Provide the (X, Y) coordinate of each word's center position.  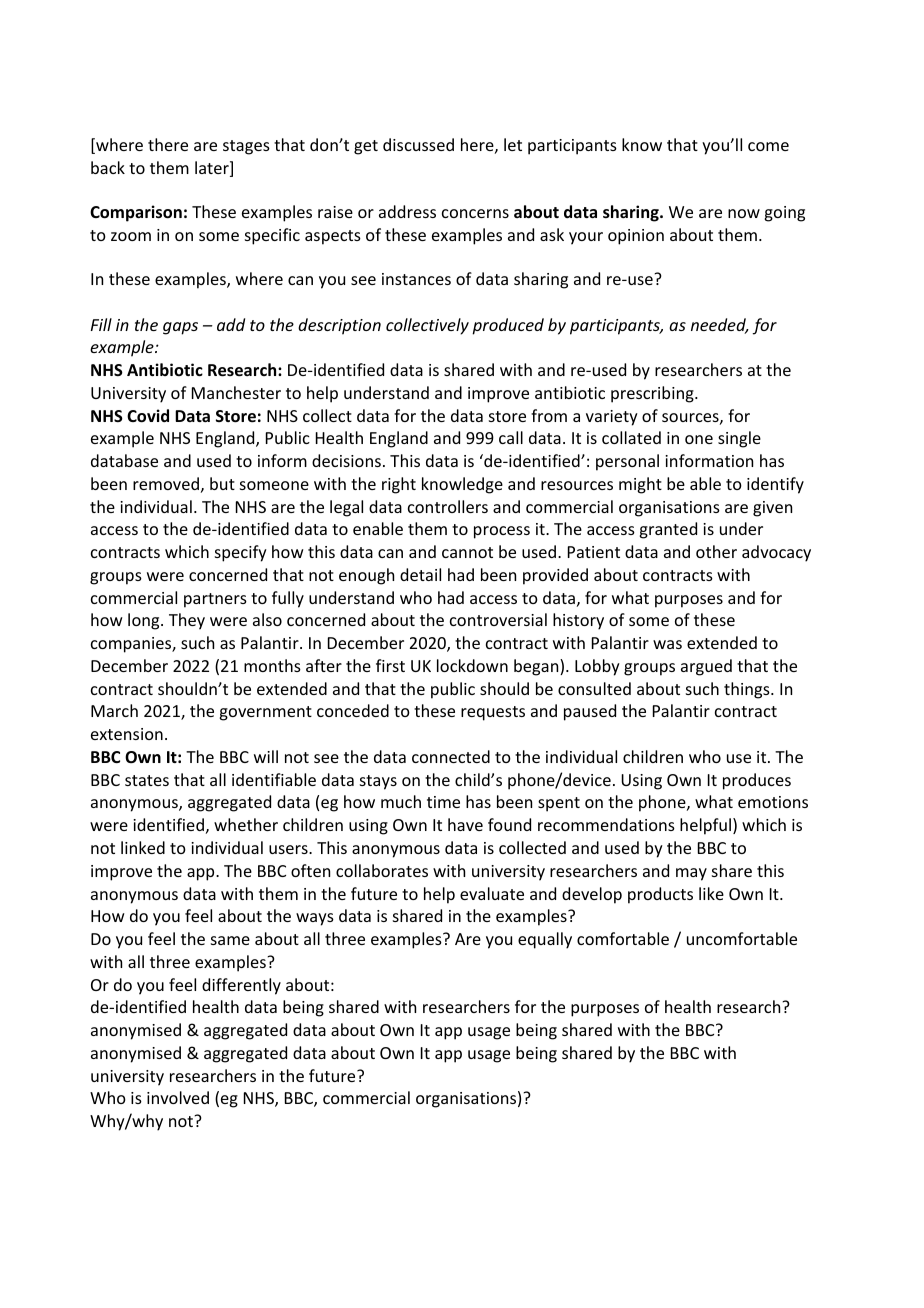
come (768, 146)
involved (178, 1097)
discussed (418, 144)
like (711, 893)
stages (246, 147)
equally (545, 940)
